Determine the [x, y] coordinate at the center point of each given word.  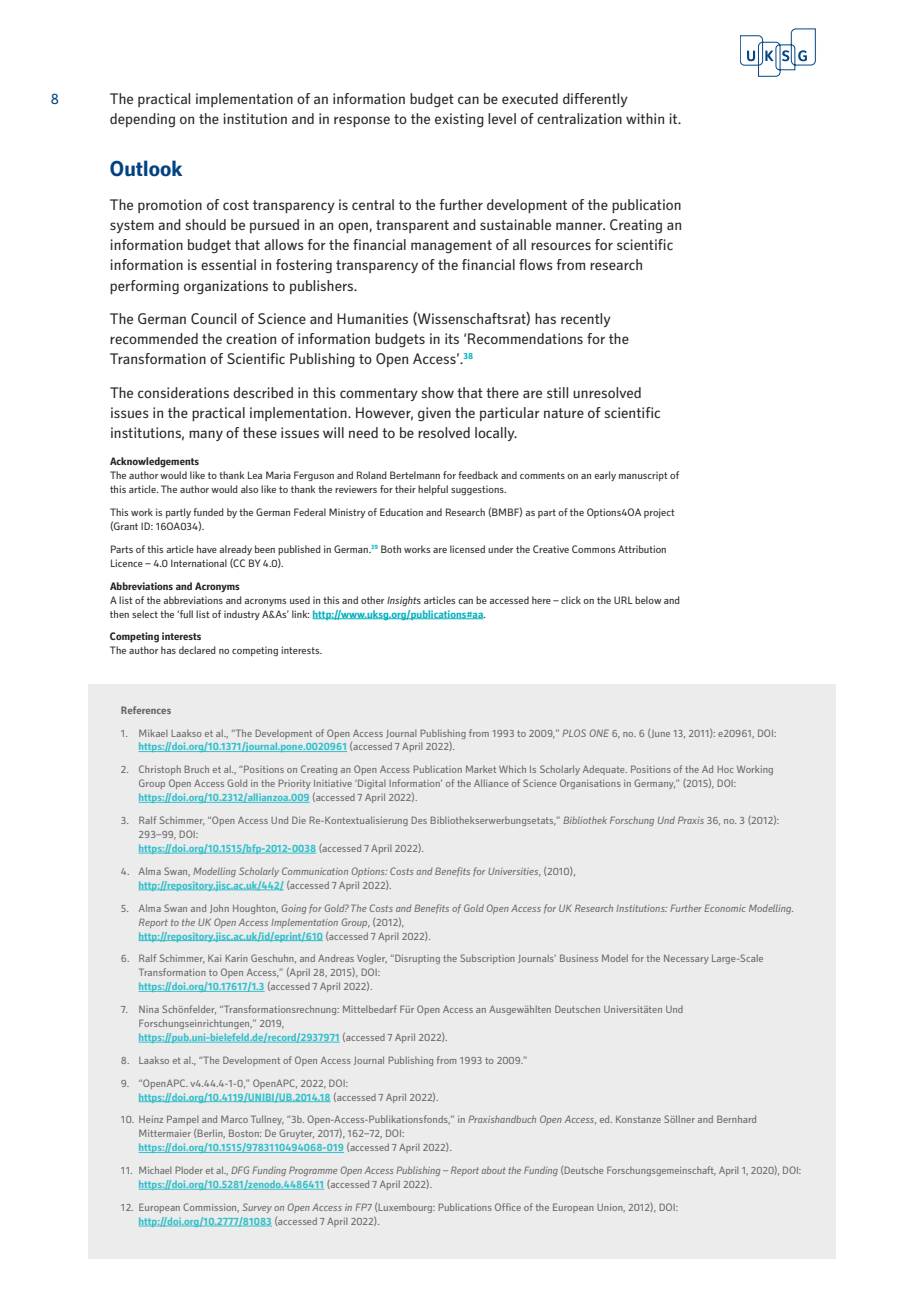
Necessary [686, 959]
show [438, 392]
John [219, 908]
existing [459, 120]
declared [197, 650]
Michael [155, 1170]
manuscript [643, 476]
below [648, 600]
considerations [183, 392]
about [494, 1170]
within [645, 118]
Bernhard [736, 1119]
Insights [404, 601]
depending [142, 120]
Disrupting [416, 959]
